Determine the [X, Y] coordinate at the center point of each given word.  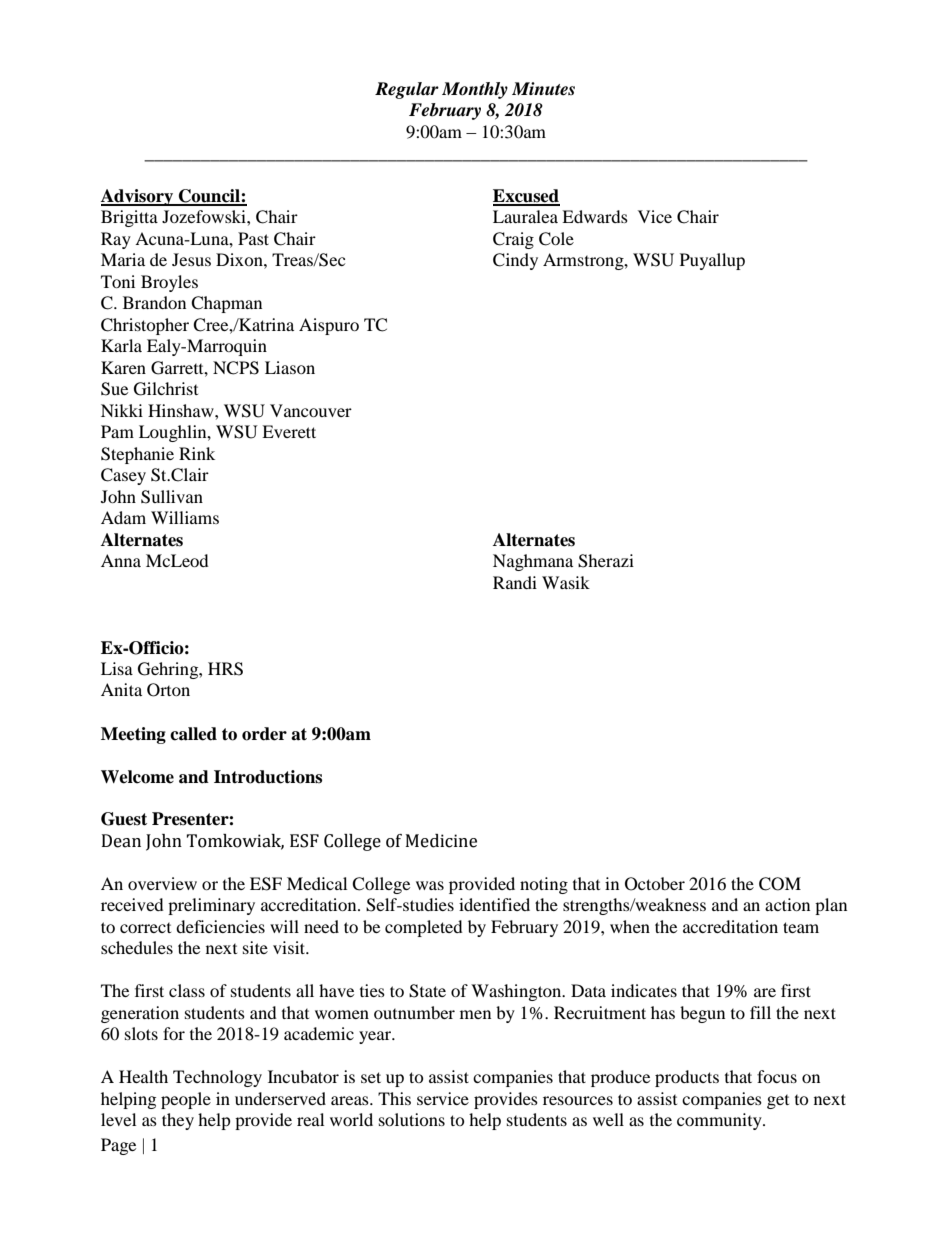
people [186, 1100]
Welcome [137, 777]
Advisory [138, 197]
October [655, 884]
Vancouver [311, 410]
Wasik [566, 582]
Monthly [475, 90]
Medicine [441, 841]
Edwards [595, 216]
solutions [412, 1119]
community [720, 1121]
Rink [197, 453]
